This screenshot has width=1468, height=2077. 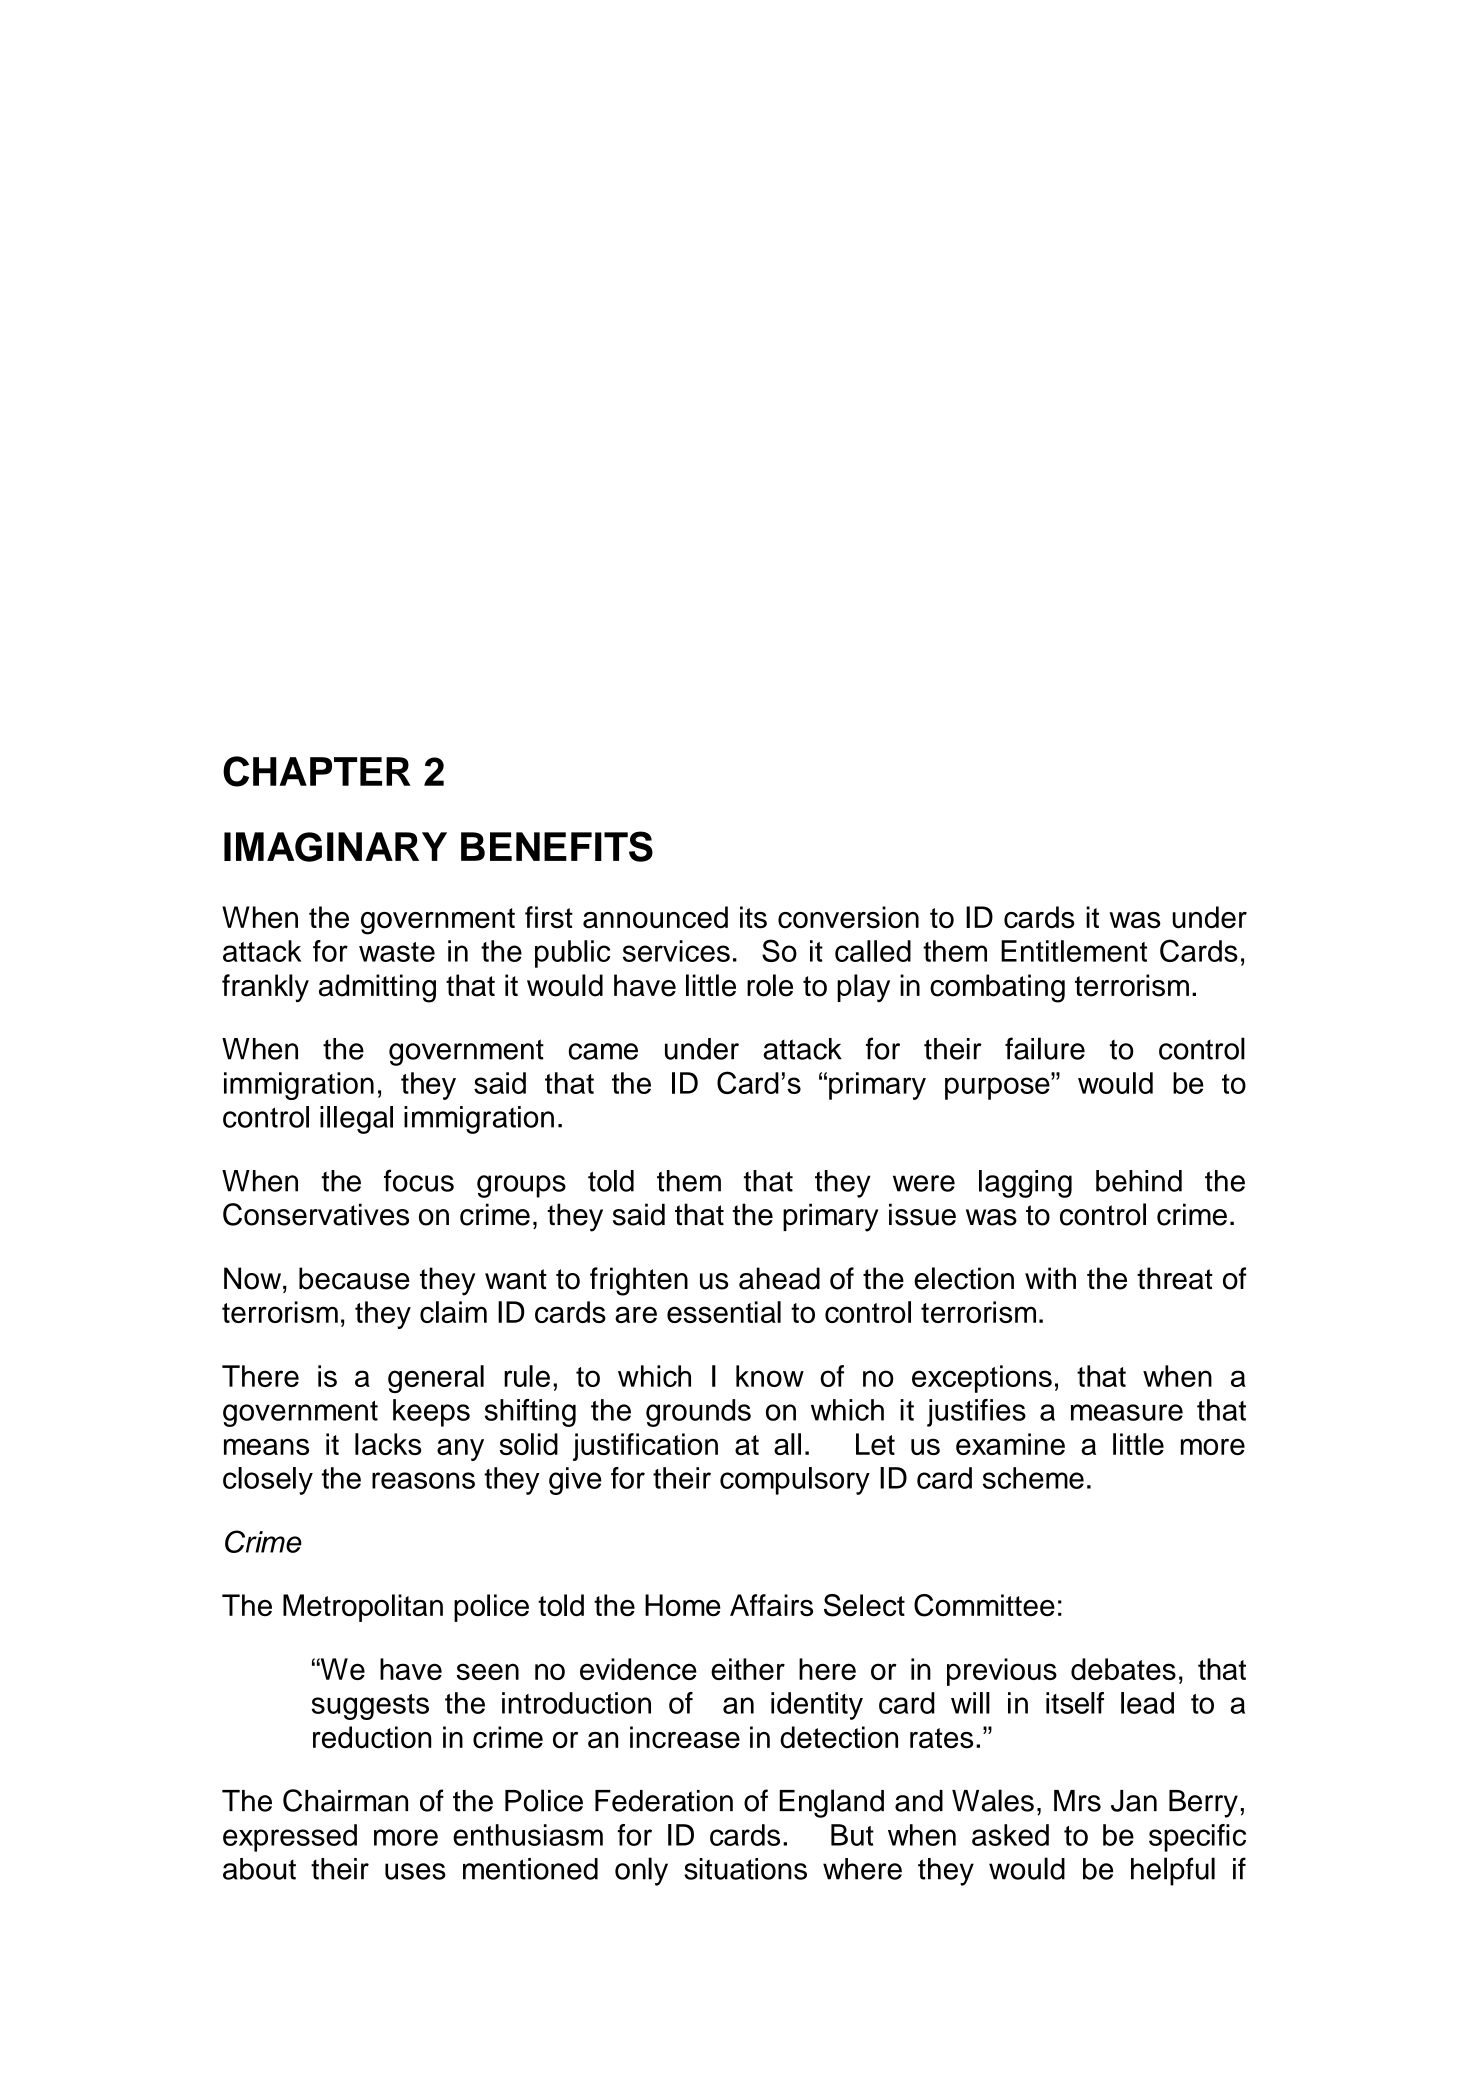 I want to click on situations, so click(x=745, y=1869).
